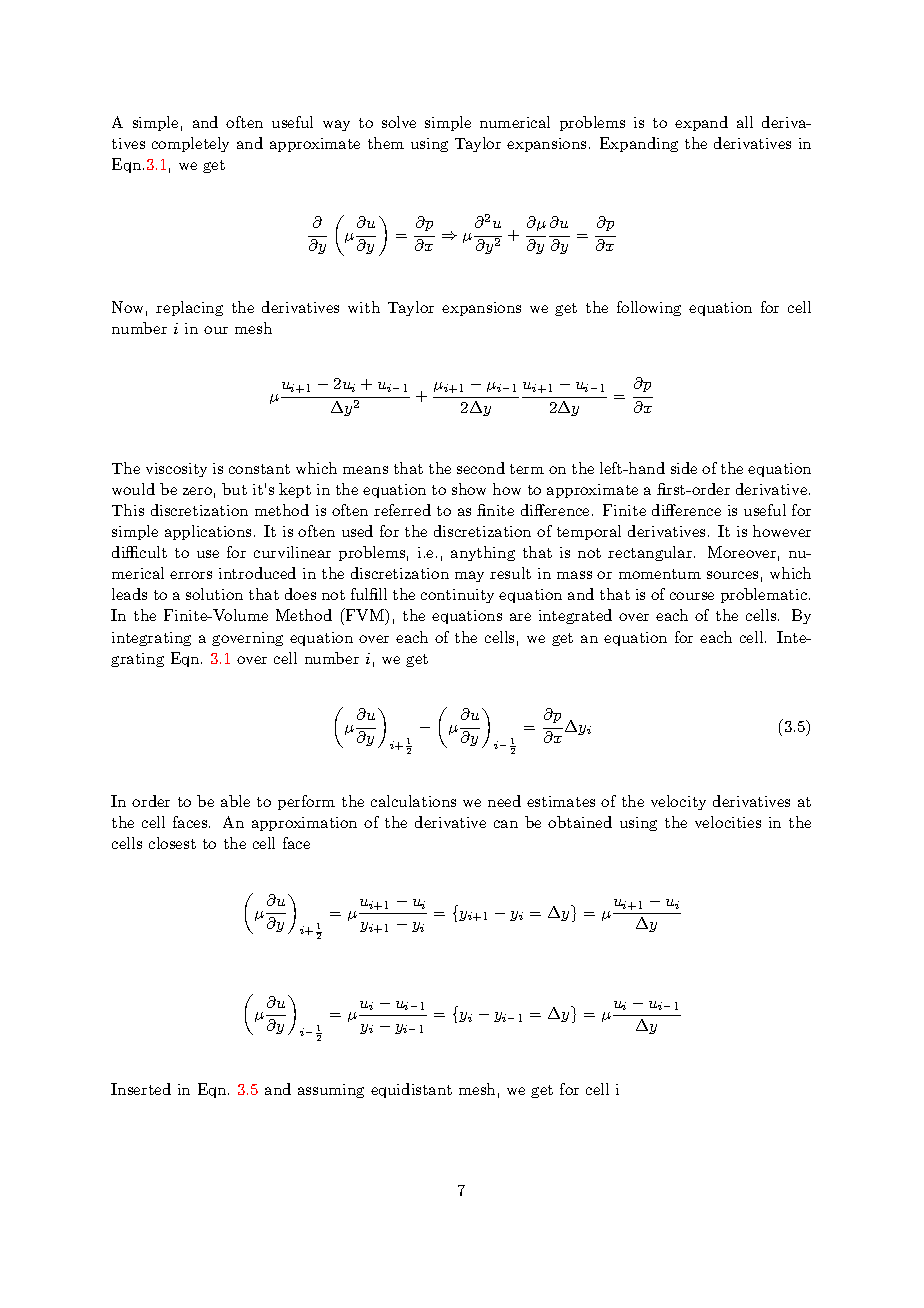 This image has height=1308, width=924. I want to click on continuity, so click(457, 596).
